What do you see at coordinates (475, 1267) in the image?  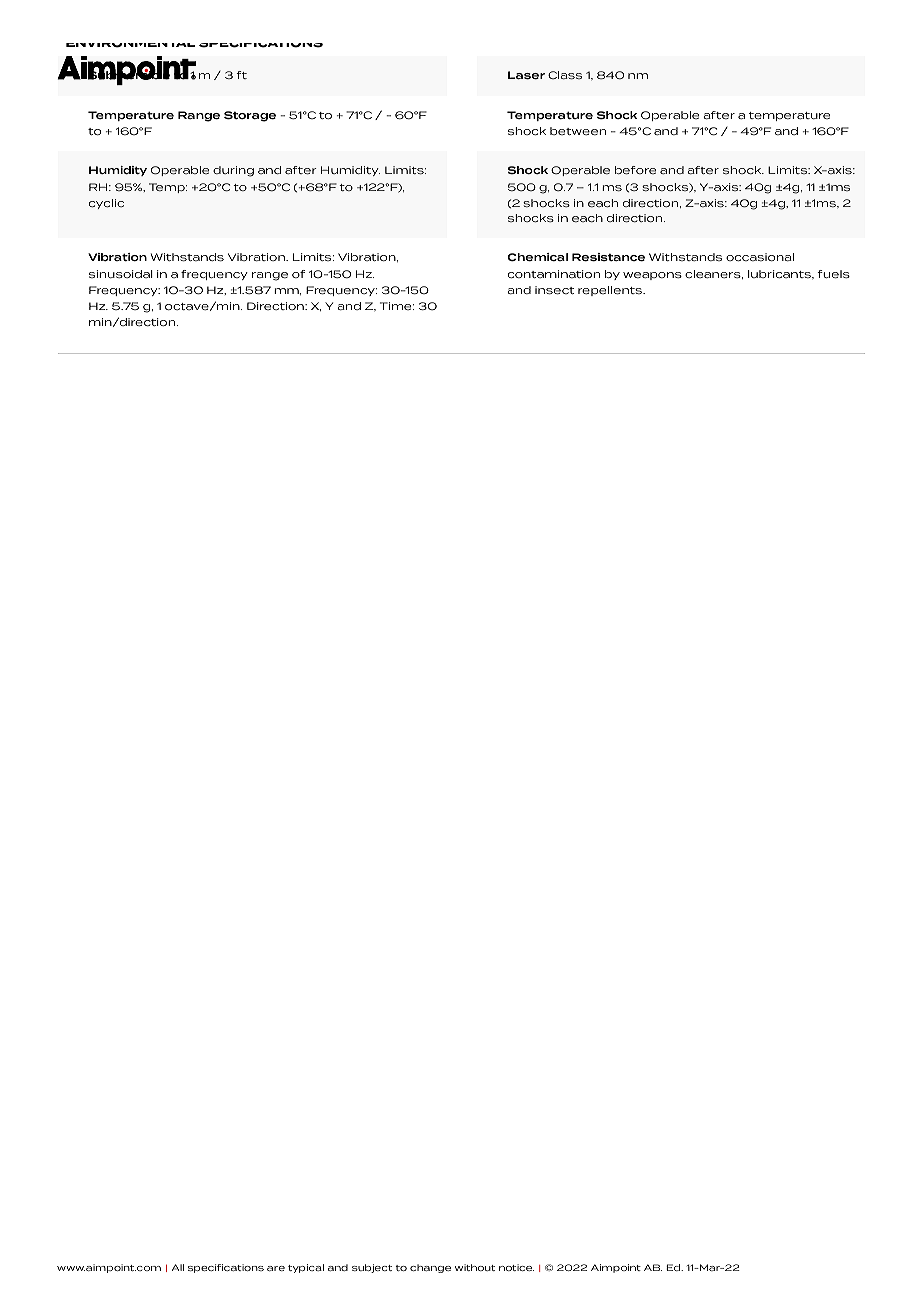 I see `without` at bounding box center [475, 1267].
